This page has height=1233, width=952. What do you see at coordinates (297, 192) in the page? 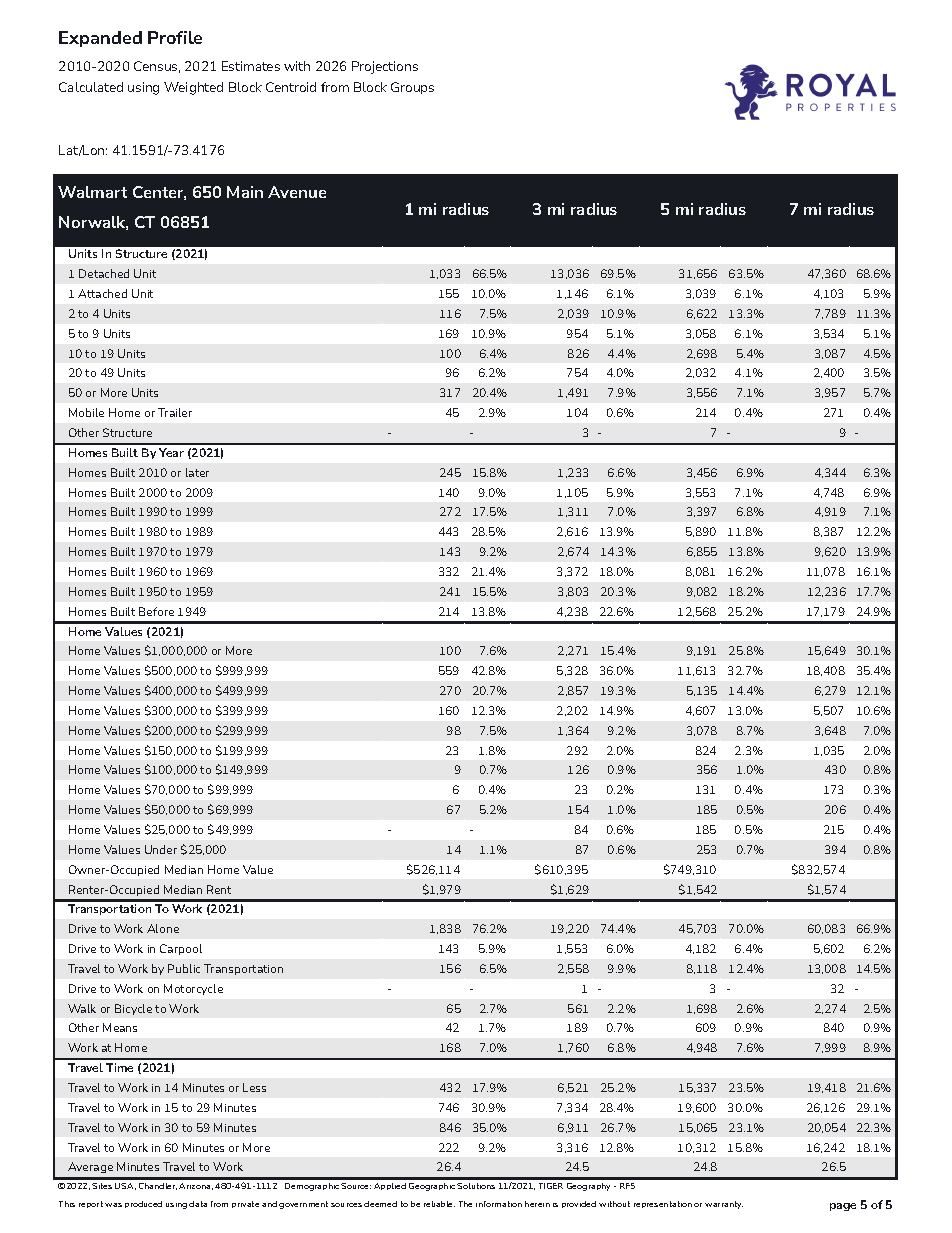
I see `Avenue` at bounding box center [297, 192].
